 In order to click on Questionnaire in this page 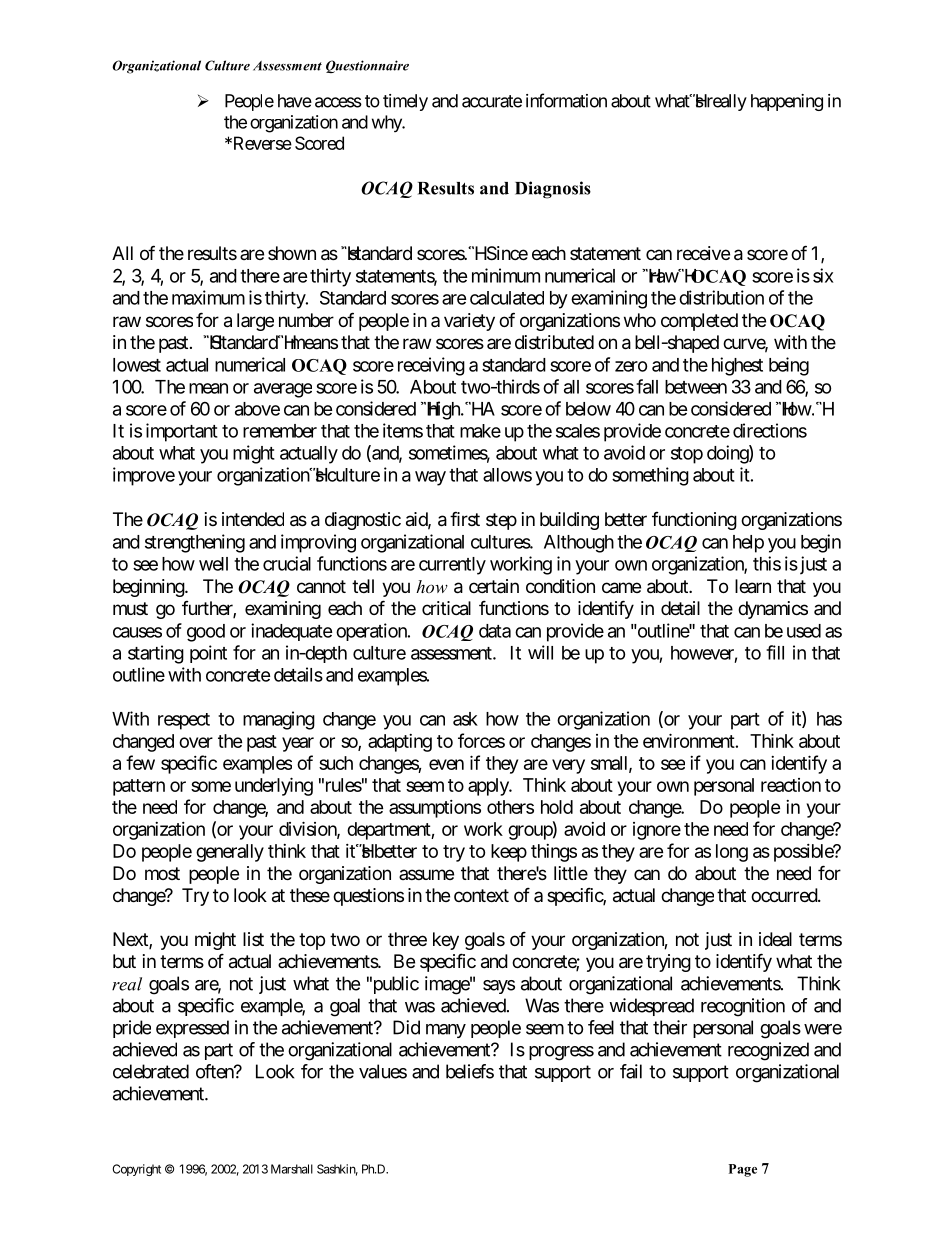, I will do `click(367, 66)`.
